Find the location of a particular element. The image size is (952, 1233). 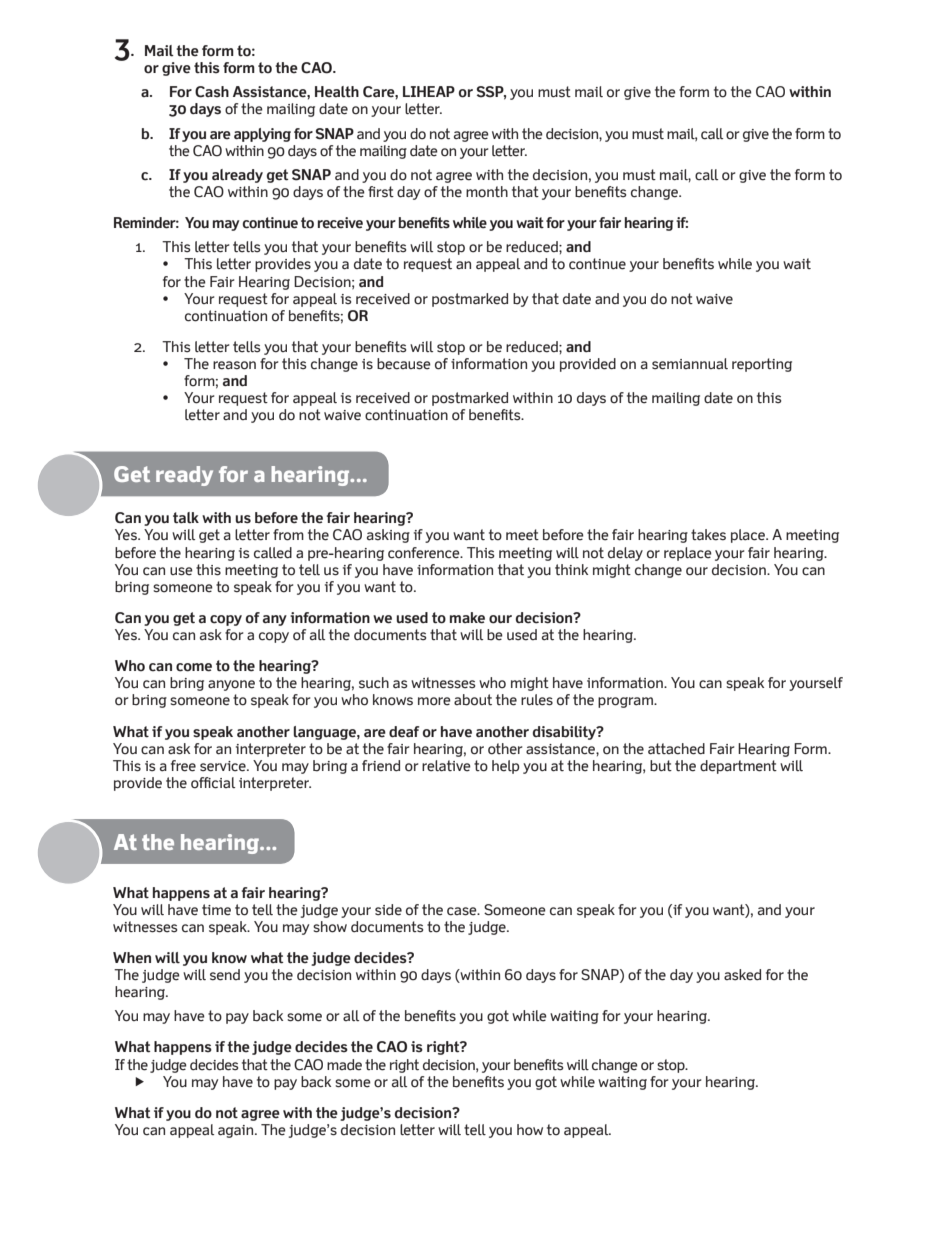

Cash is located at coordinates (212, 92).
